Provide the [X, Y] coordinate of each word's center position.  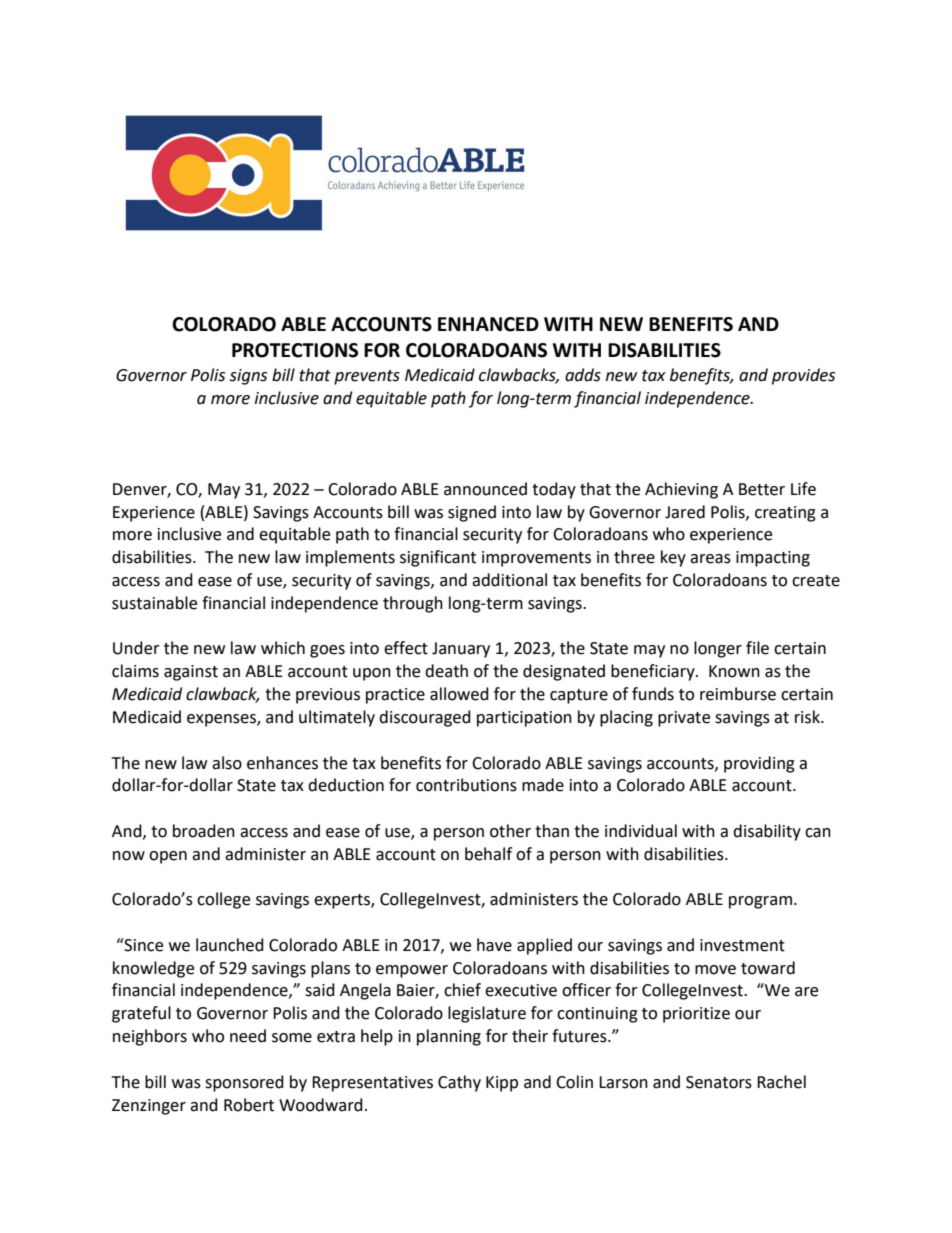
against [191, 673]
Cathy [459, 1083]
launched [230, 945]
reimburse [738, 694]
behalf [488, 854]
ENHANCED [488, 324]
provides [803, 376]
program [760, 902]
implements [350, 558]
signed [472, 513]
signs [248, 377]
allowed [459, 694]
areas [710, 559]
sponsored [244, 1083]
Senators [719, 1082]
